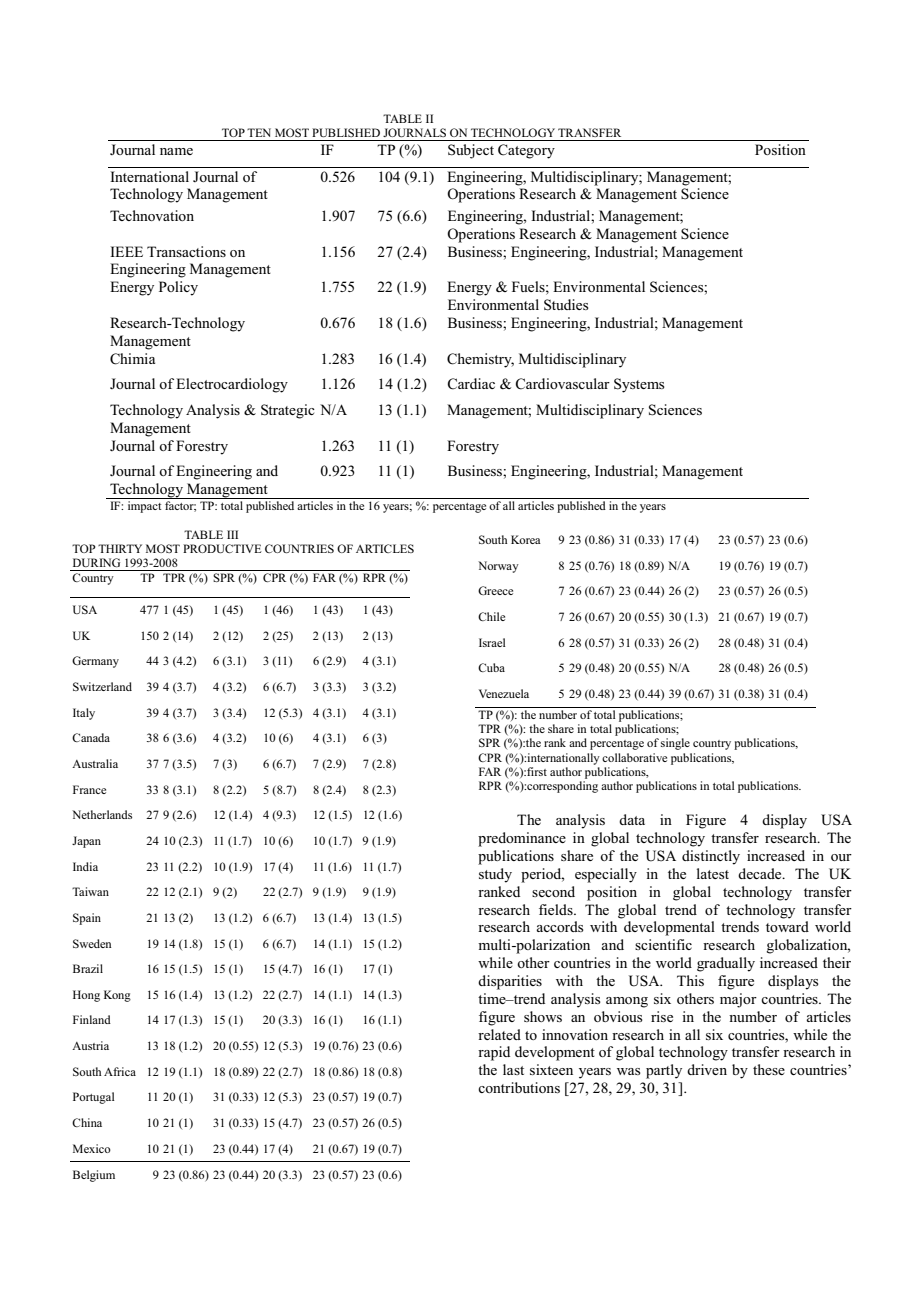 Image resolution: width=924 pixels, height=1308 pixels. What do you see at coordinates (504, 693) in the screenshot?
I see `Venezuela` at bounding box center [504, 693].
